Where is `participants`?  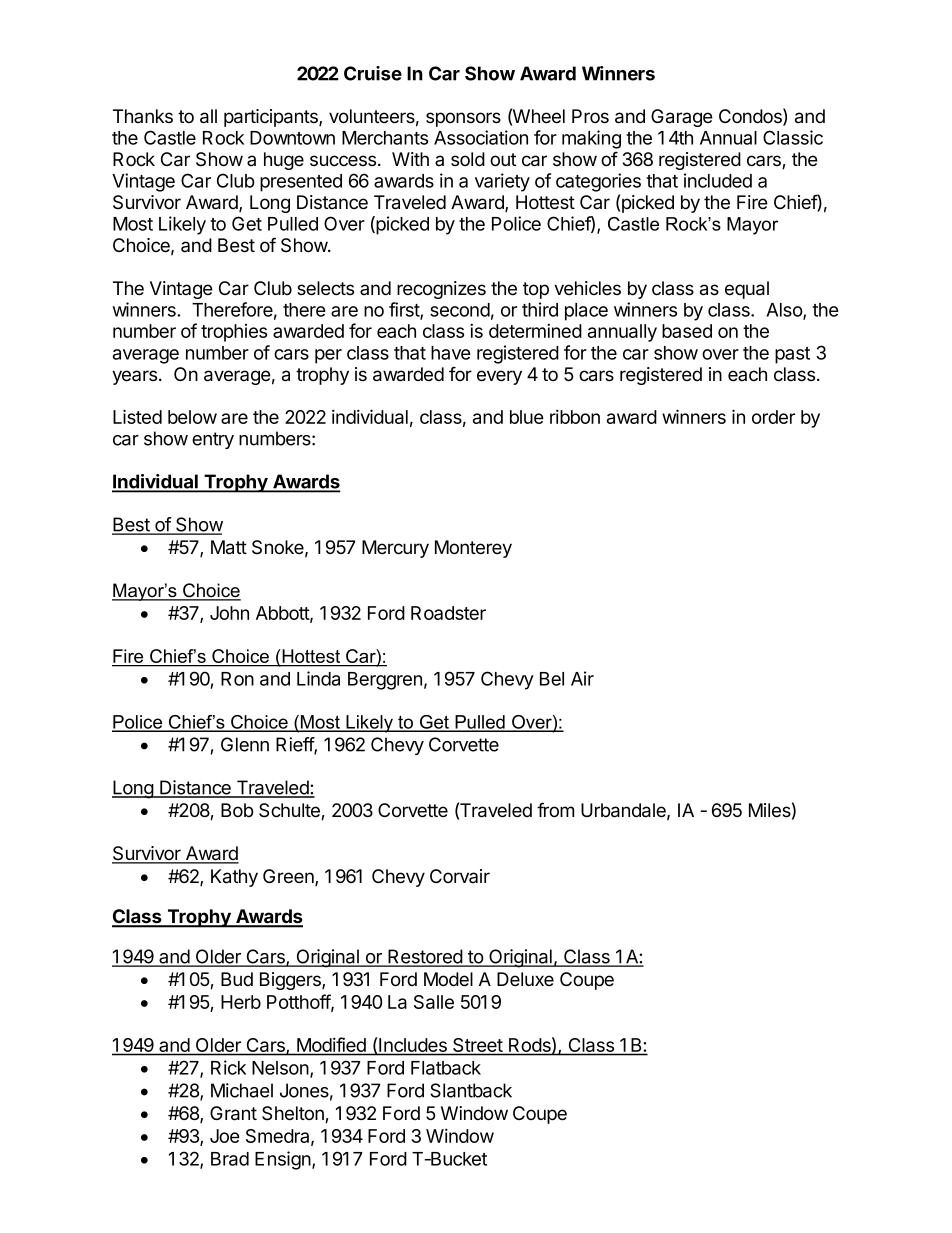 participants is located at coordinates (272, 118).
